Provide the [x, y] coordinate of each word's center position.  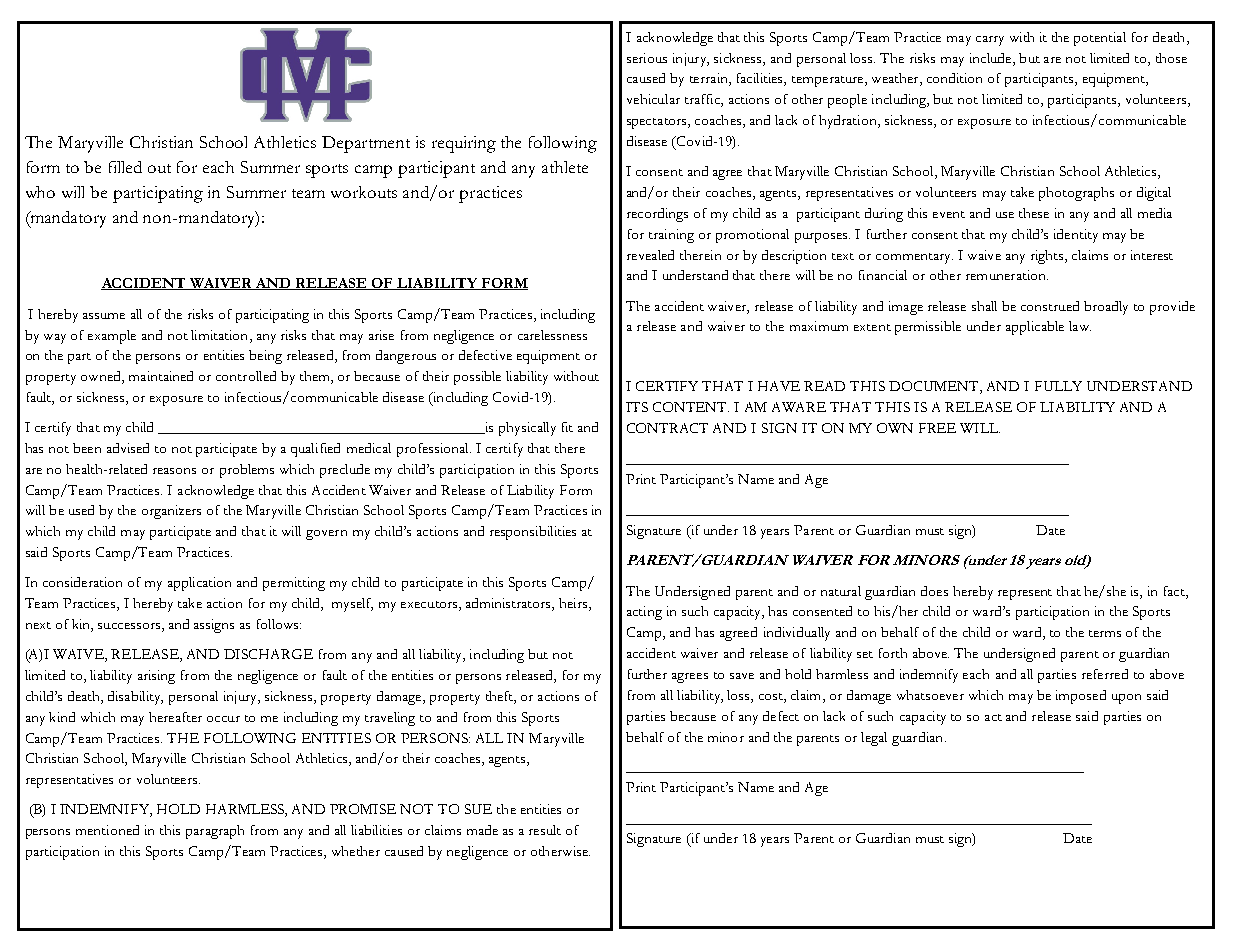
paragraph [215, 832]
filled [125, 167]
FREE [937, 428]
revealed [650, 255]
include [992, 58]
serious [647, 58]
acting [644, 613]
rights [1048, 257]
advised [128, 448]
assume [104, 316]
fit [567, 427]
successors [129, 626]
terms [1105, 633]
